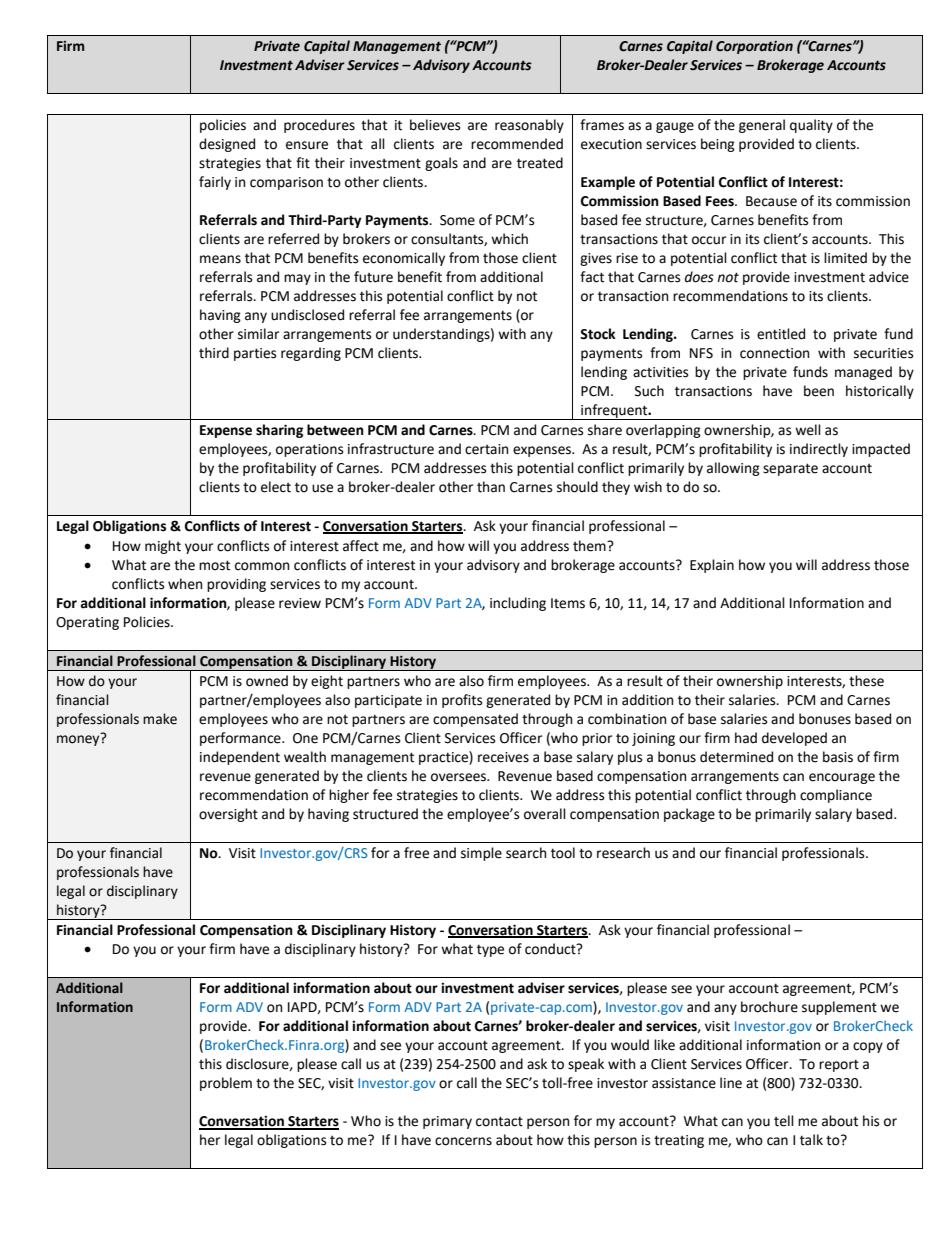  Describe the element at coordinates (754, 47) in the document. I see `Corporation` at that location.
